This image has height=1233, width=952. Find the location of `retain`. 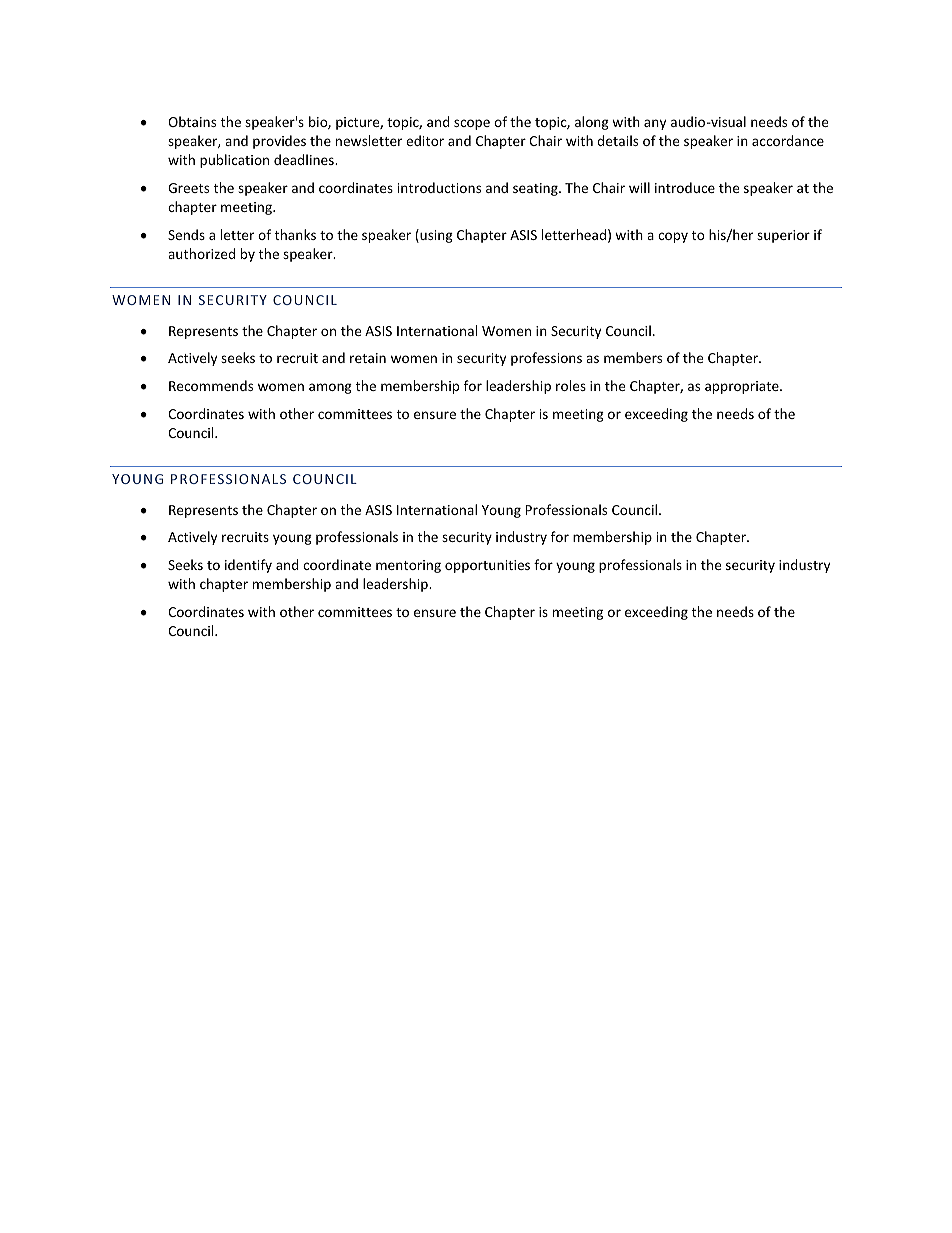

retain is located at coordinates (368, 358).
